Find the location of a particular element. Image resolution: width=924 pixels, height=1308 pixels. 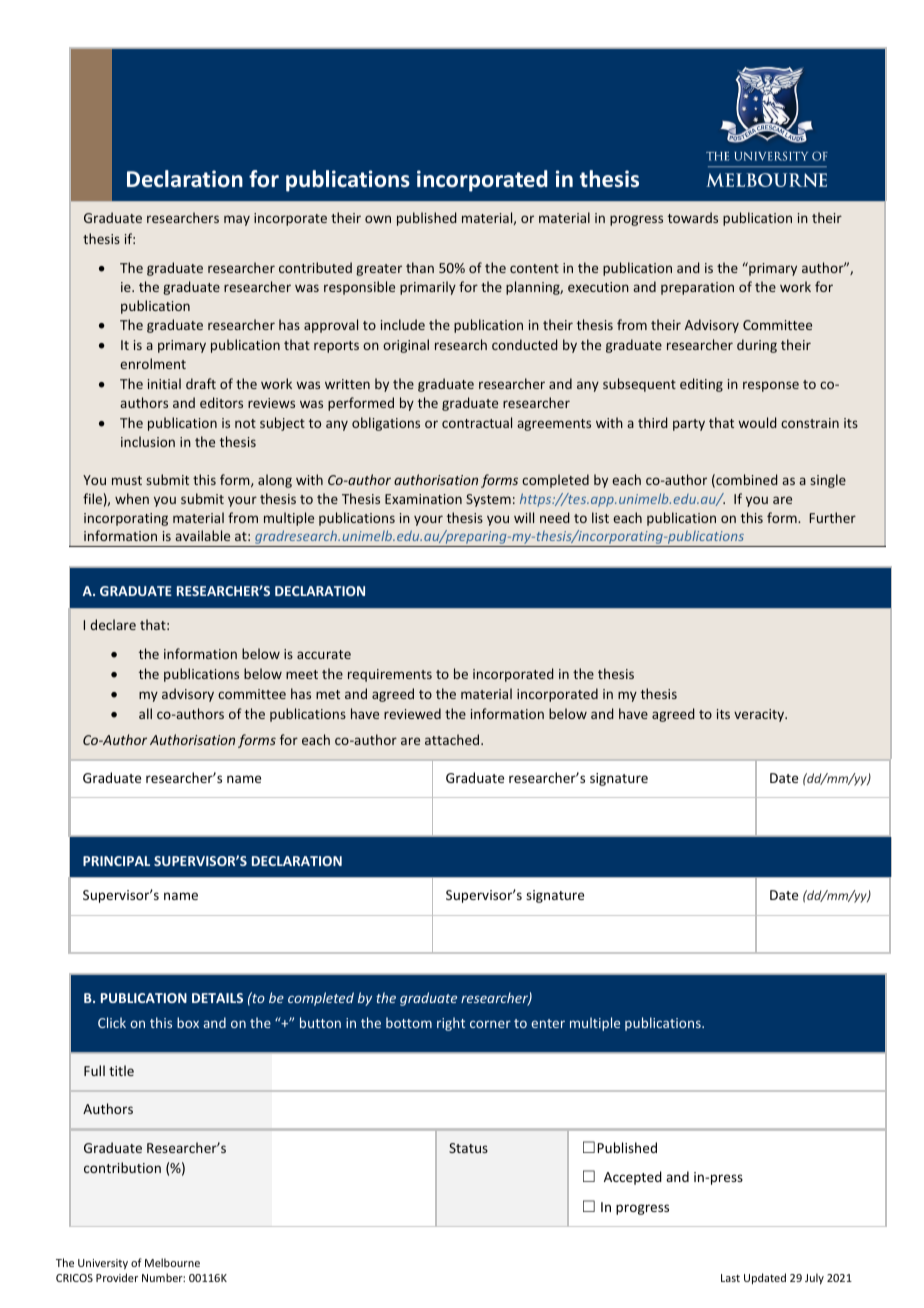

than is located at coordinates (420, 267).
